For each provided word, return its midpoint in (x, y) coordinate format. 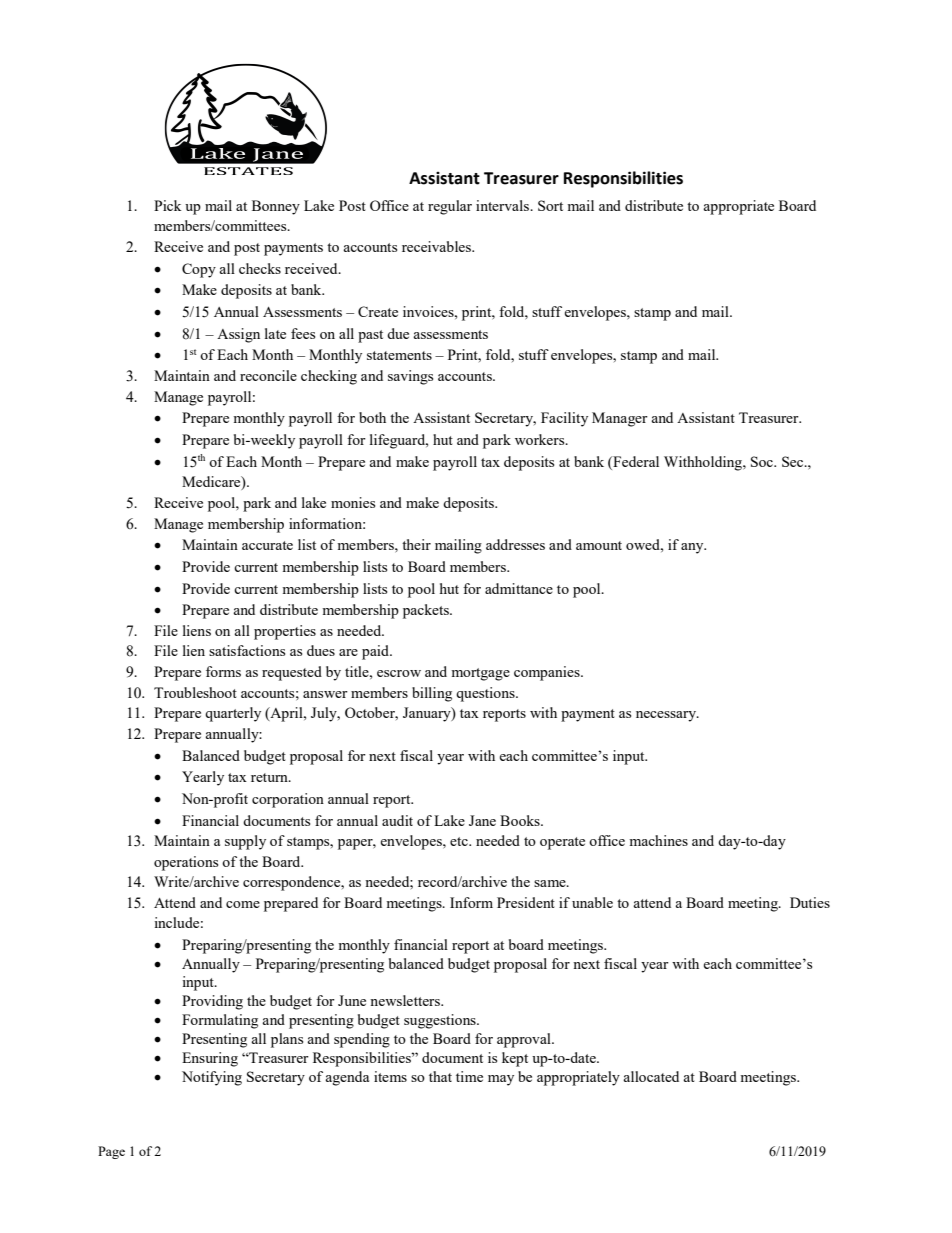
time (469, 1076)
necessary (667, 716)
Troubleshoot (195, 692)
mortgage (480, 674)
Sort (550, 205)
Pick (167, 205)
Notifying (212, 1078)
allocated (651, 1076)
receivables (437, 246)
